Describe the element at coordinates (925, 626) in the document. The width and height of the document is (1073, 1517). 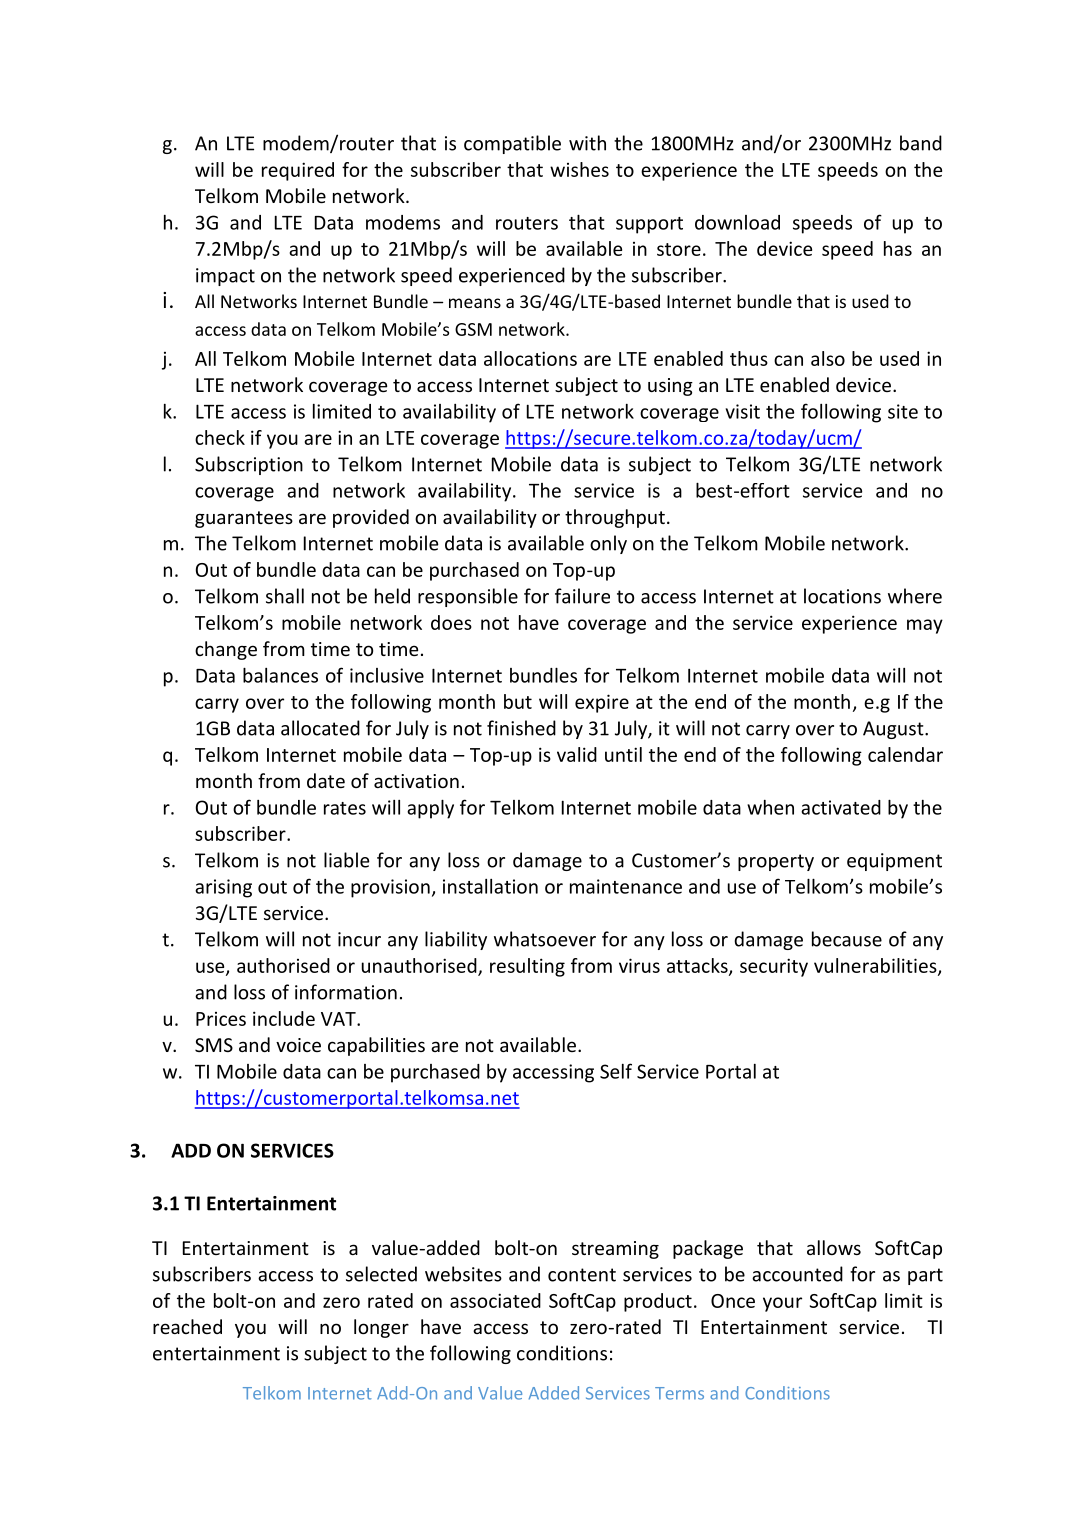
I see `may` at that location.
